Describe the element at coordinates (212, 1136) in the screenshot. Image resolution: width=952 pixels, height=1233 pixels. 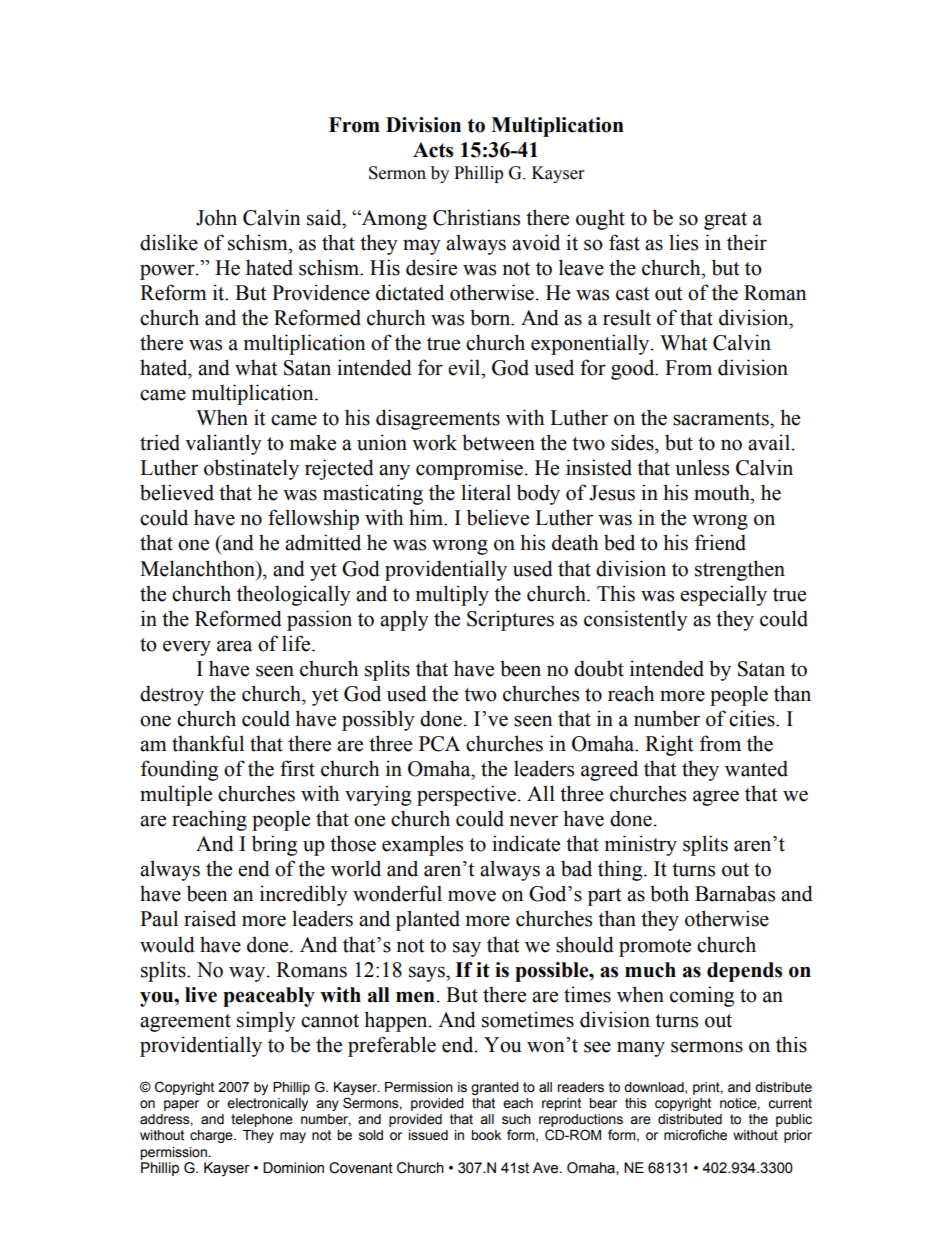
I see `charge` at that location.
